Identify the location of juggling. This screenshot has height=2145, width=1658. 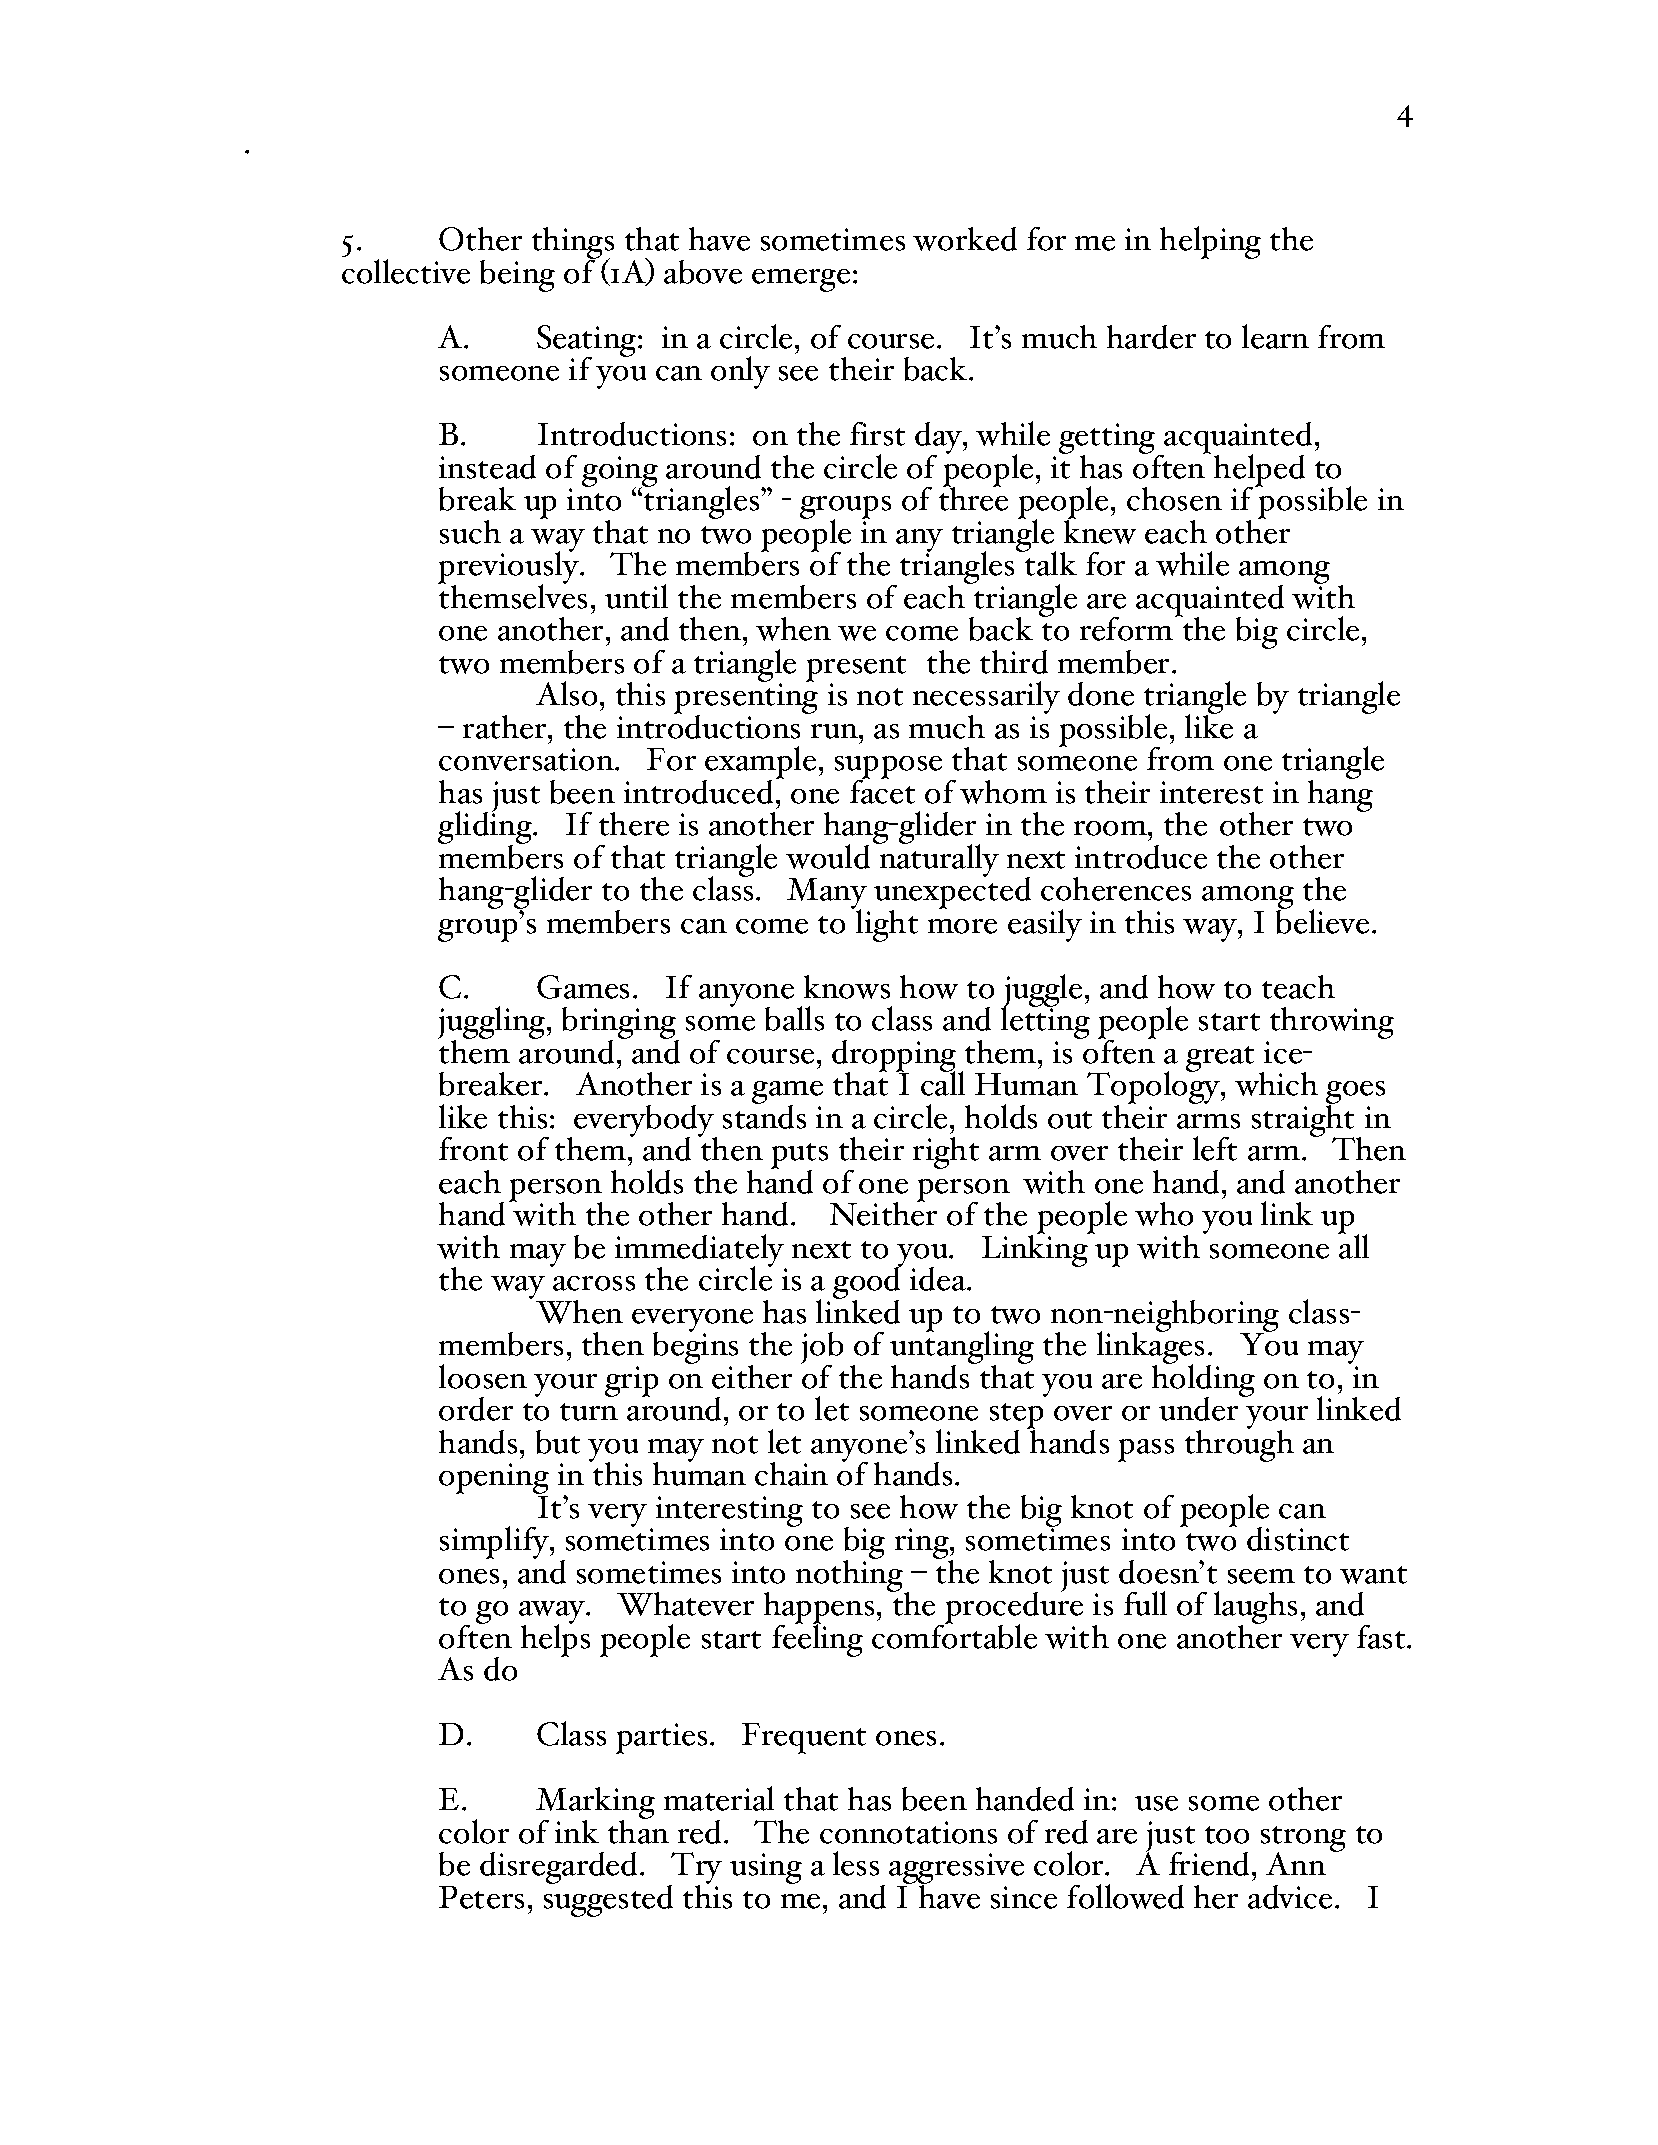
(493, 1024).
